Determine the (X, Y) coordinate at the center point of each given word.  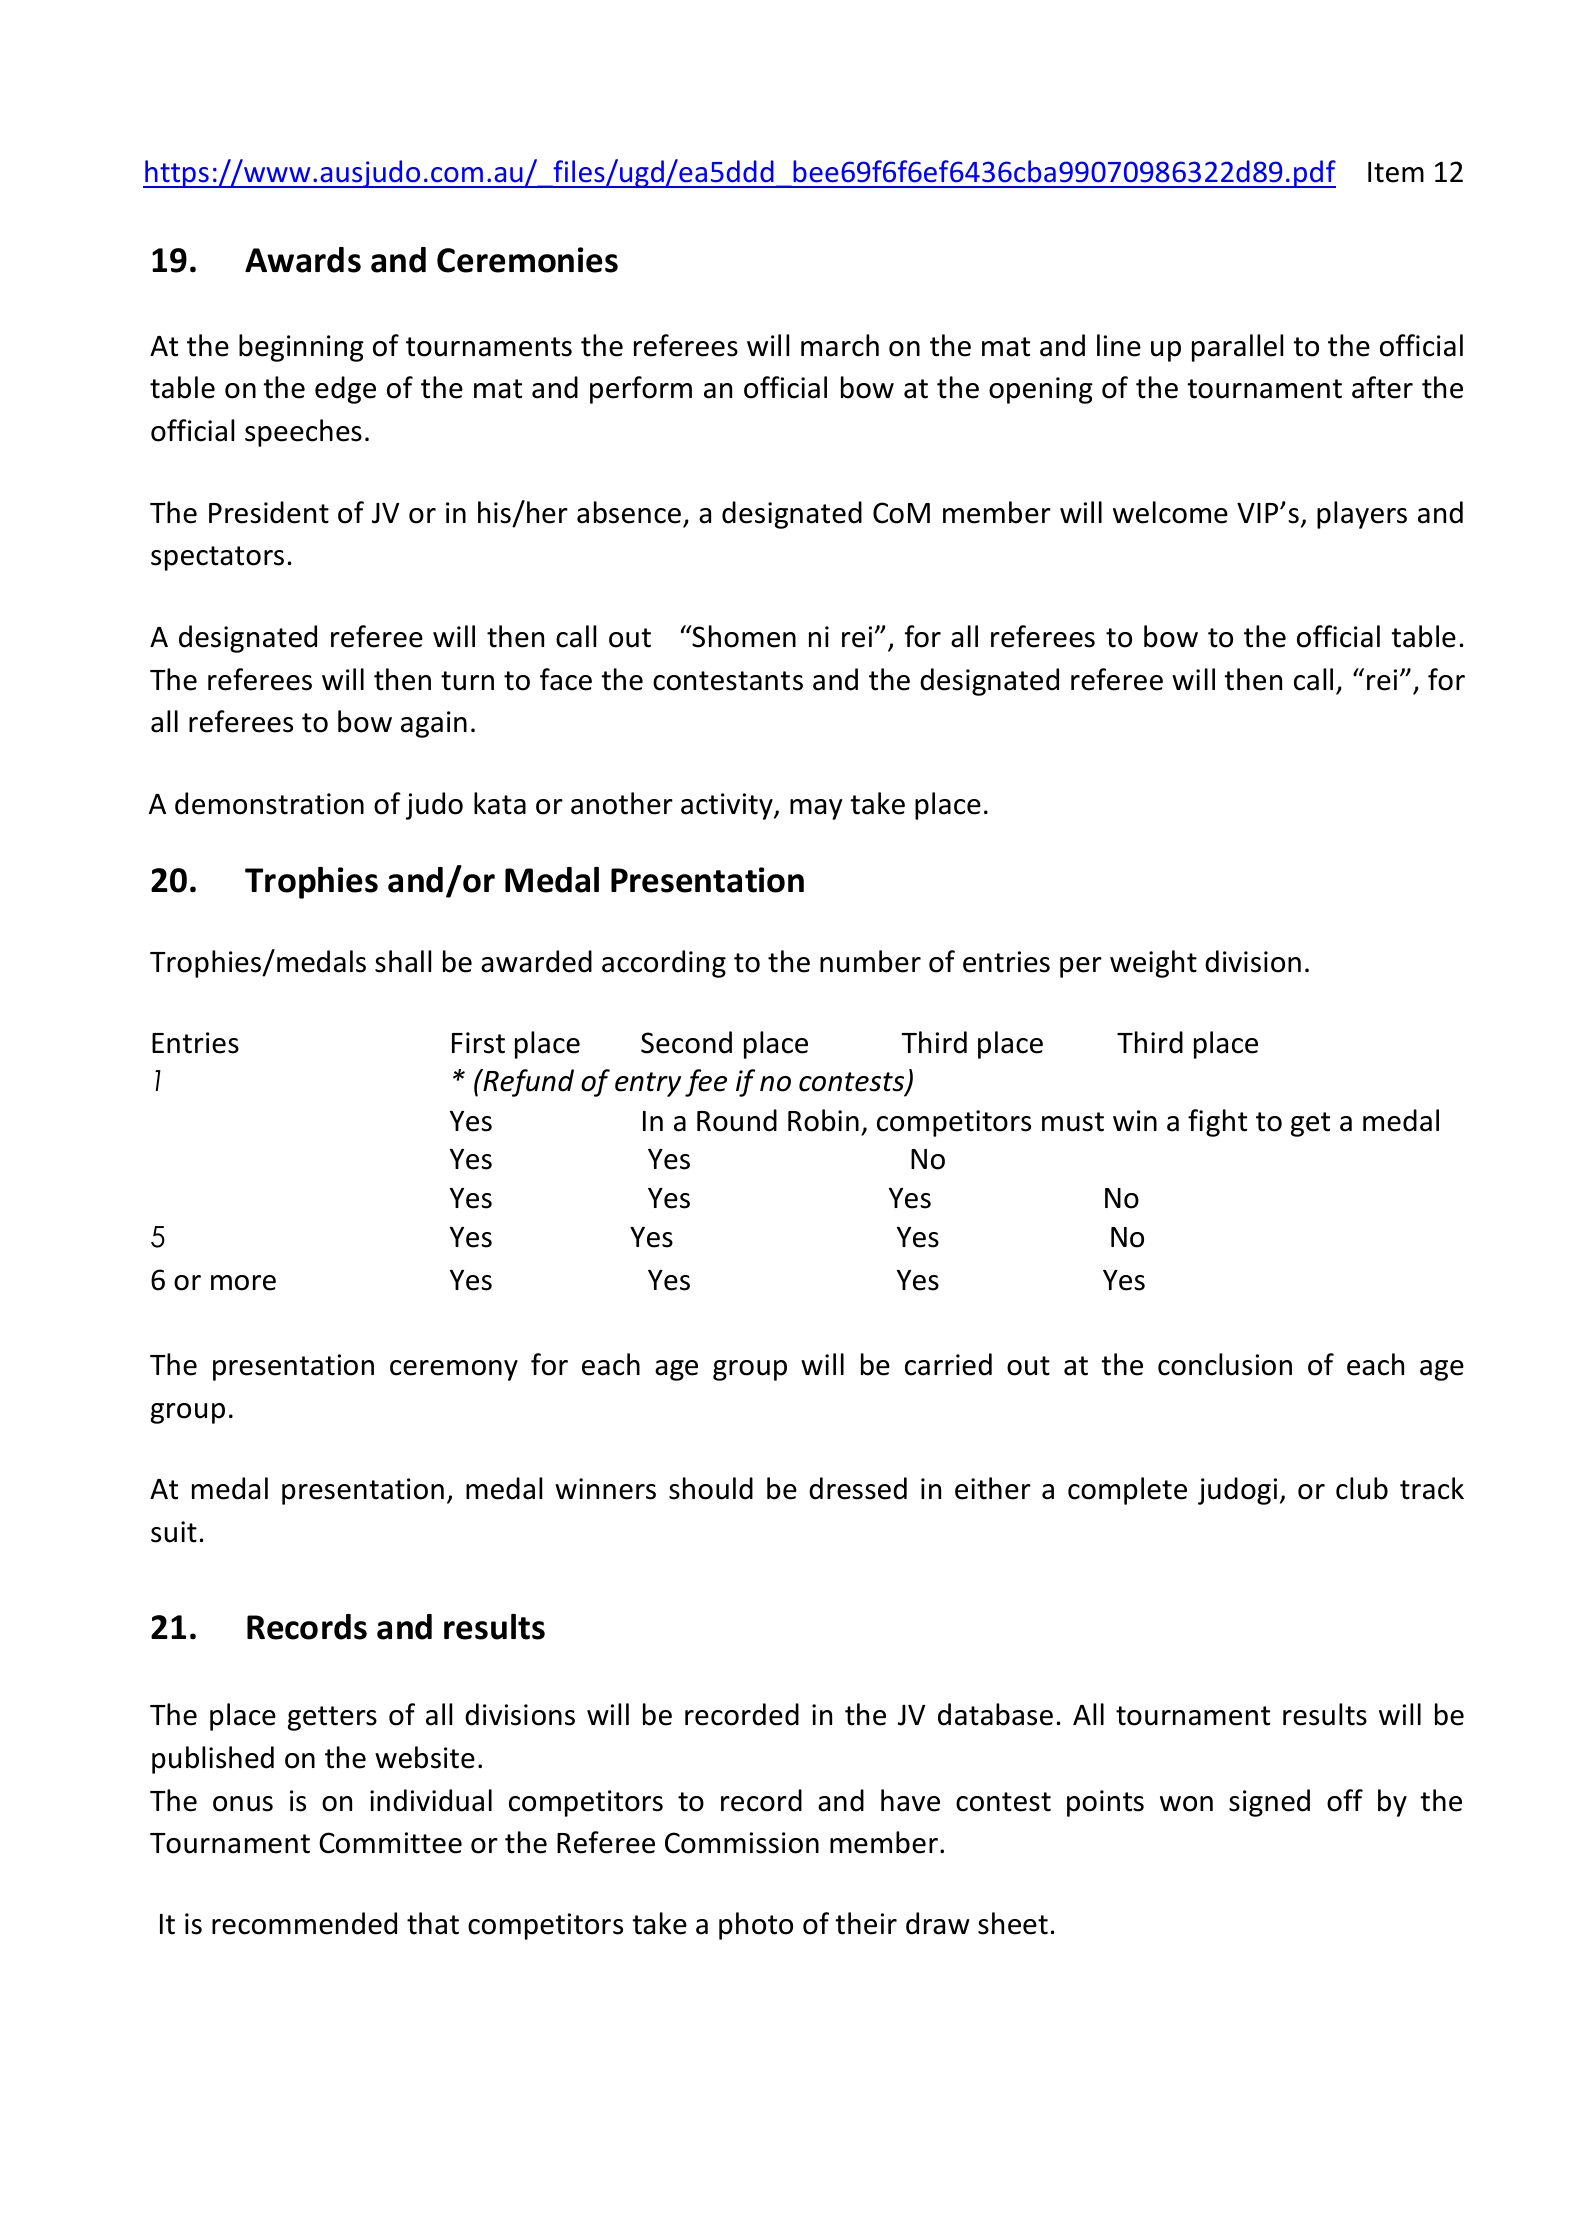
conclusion (1225, 1364)
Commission (742, 1843)
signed (1269, 1803)
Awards (303, 260)
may (816, 809)
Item (1396, 172)
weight (1153, 964)
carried (948, 1364)
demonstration (269, 803)
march (840, 345)
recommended (304, 1923)
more (243, 1283)
